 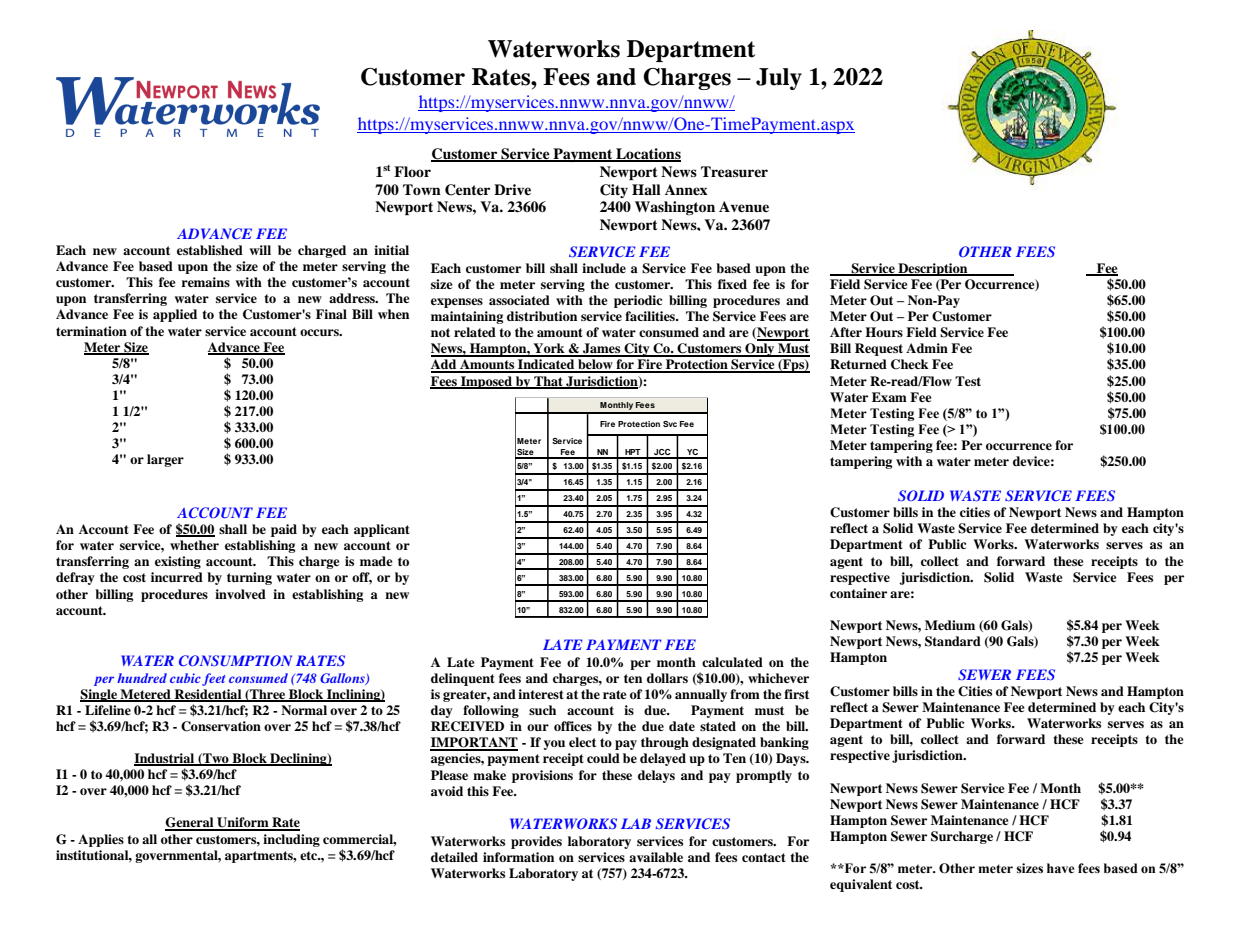 I want to click on Floor, so click(x=412, y=171).
